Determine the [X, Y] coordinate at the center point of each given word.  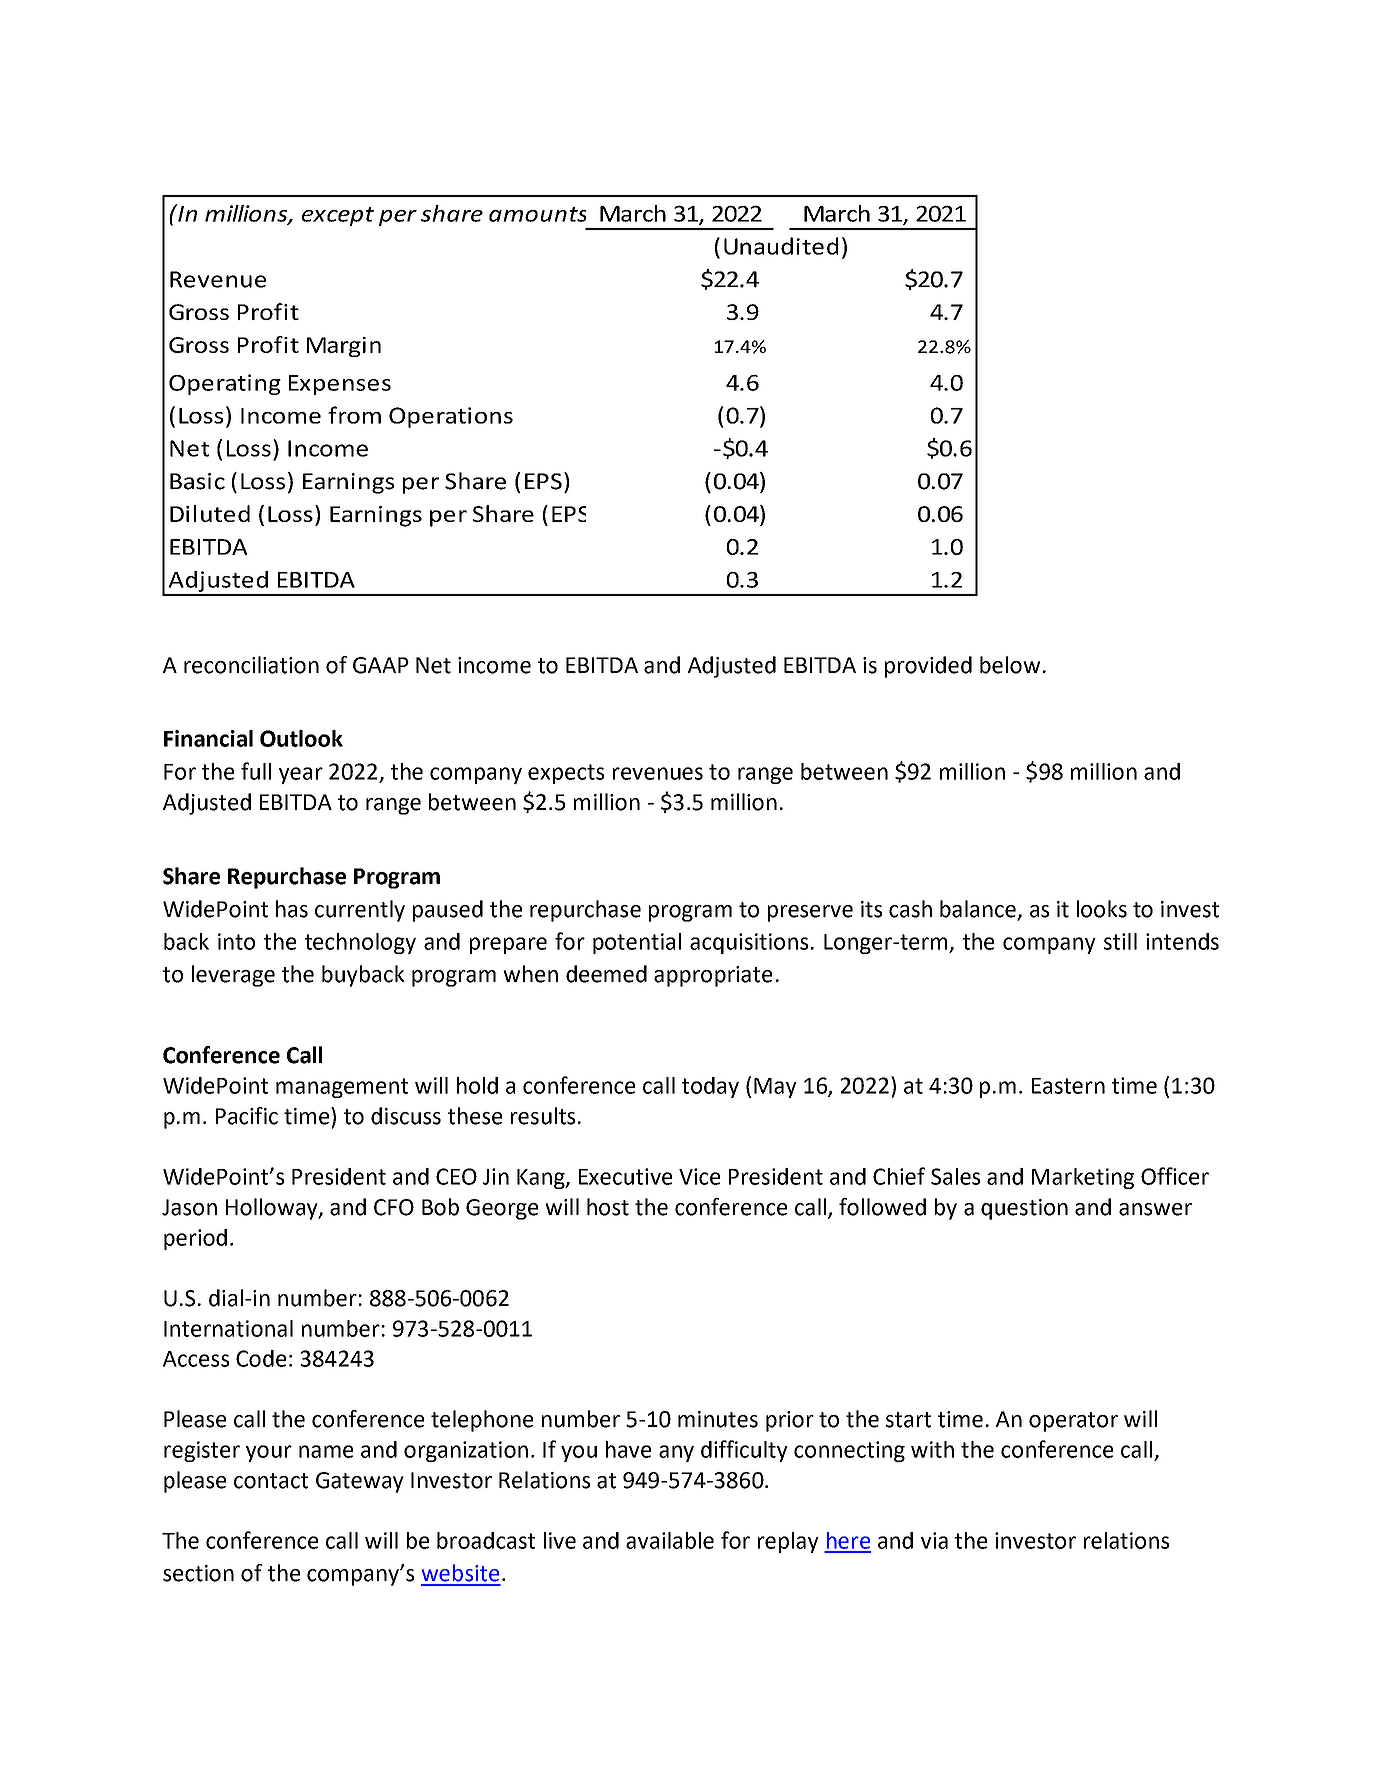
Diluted [210, 513]
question [1024, 1209]
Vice [699, 1176]
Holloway [273, 1209]
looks [1102, 909]
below [1010, 665]
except [338, 216]
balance [979, 910]
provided [928, 667]
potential [637, 943]
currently [360, 911]
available [670, 1540]
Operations [451, 417]
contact [271, 1481]
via [934, 1540]
